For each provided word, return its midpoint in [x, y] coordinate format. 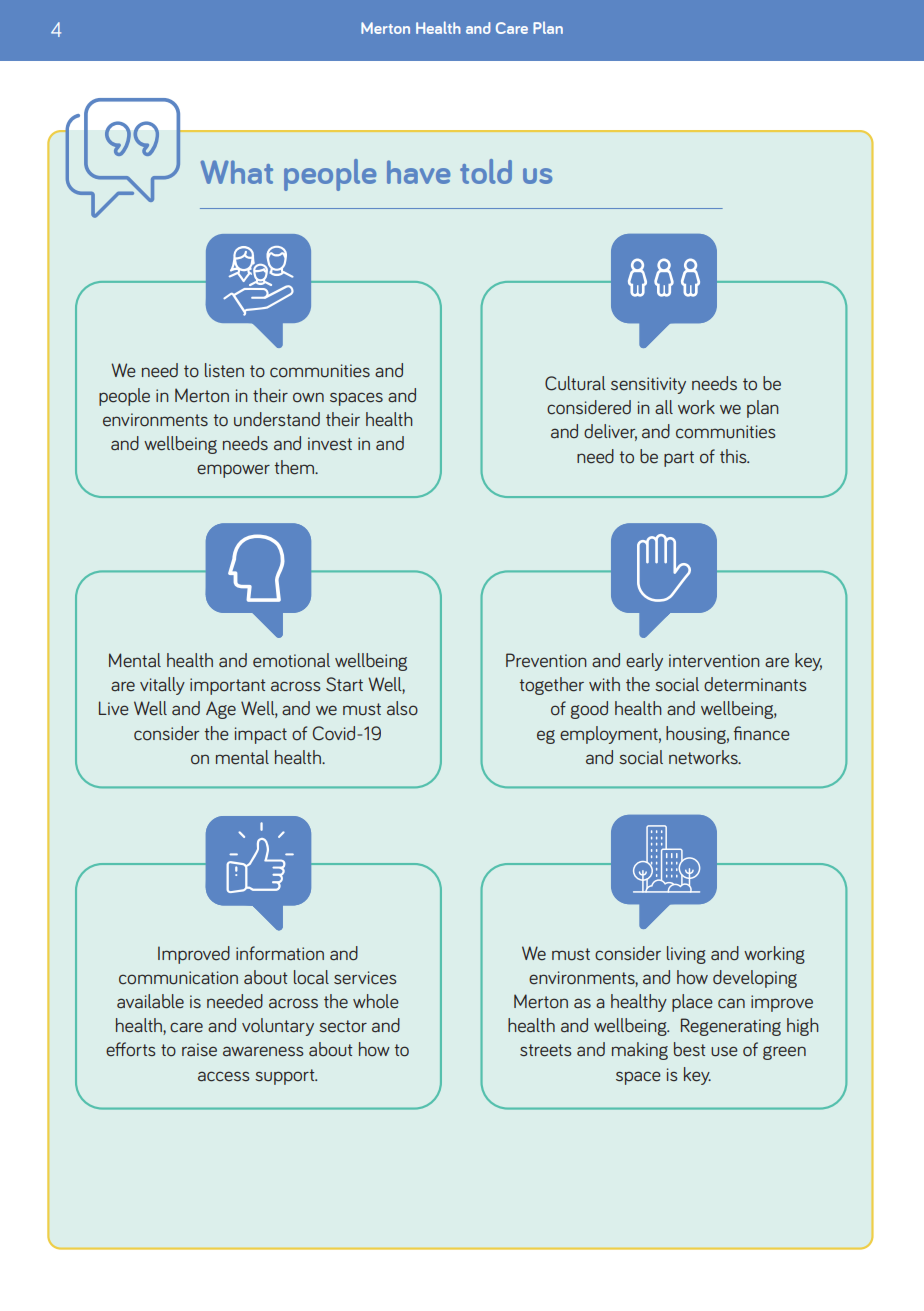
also [402, 708]
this [734, 456]
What [236, 172]
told [486, 171]
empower [233, 471]
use [724, 1051]
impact [261, 735]
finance [761, 733]
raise [199, 1049]
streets [546, 1050]
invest [330, 443]
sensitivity [648, 385]
